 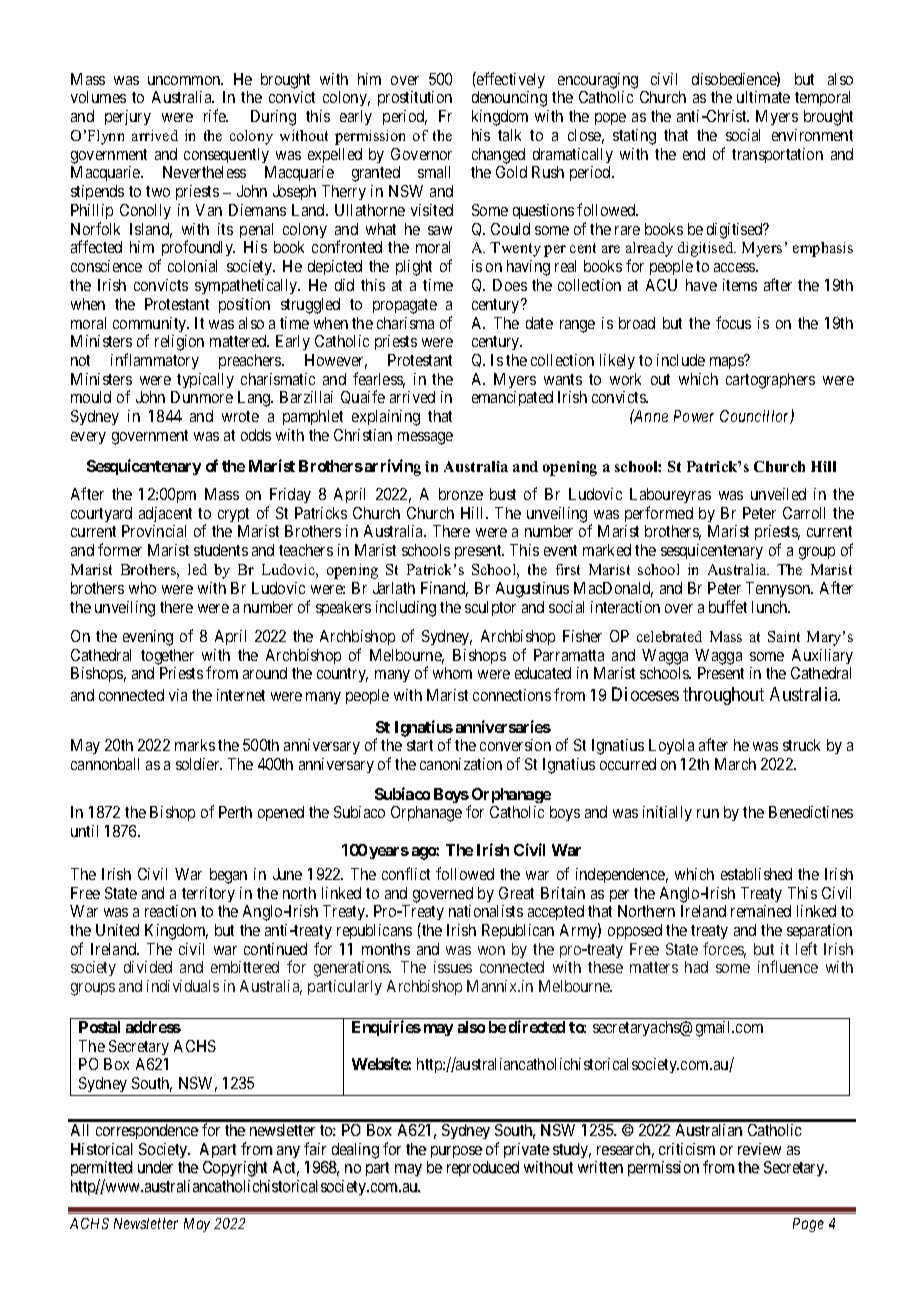 I want to click on years, so click(x=389, y=853).
